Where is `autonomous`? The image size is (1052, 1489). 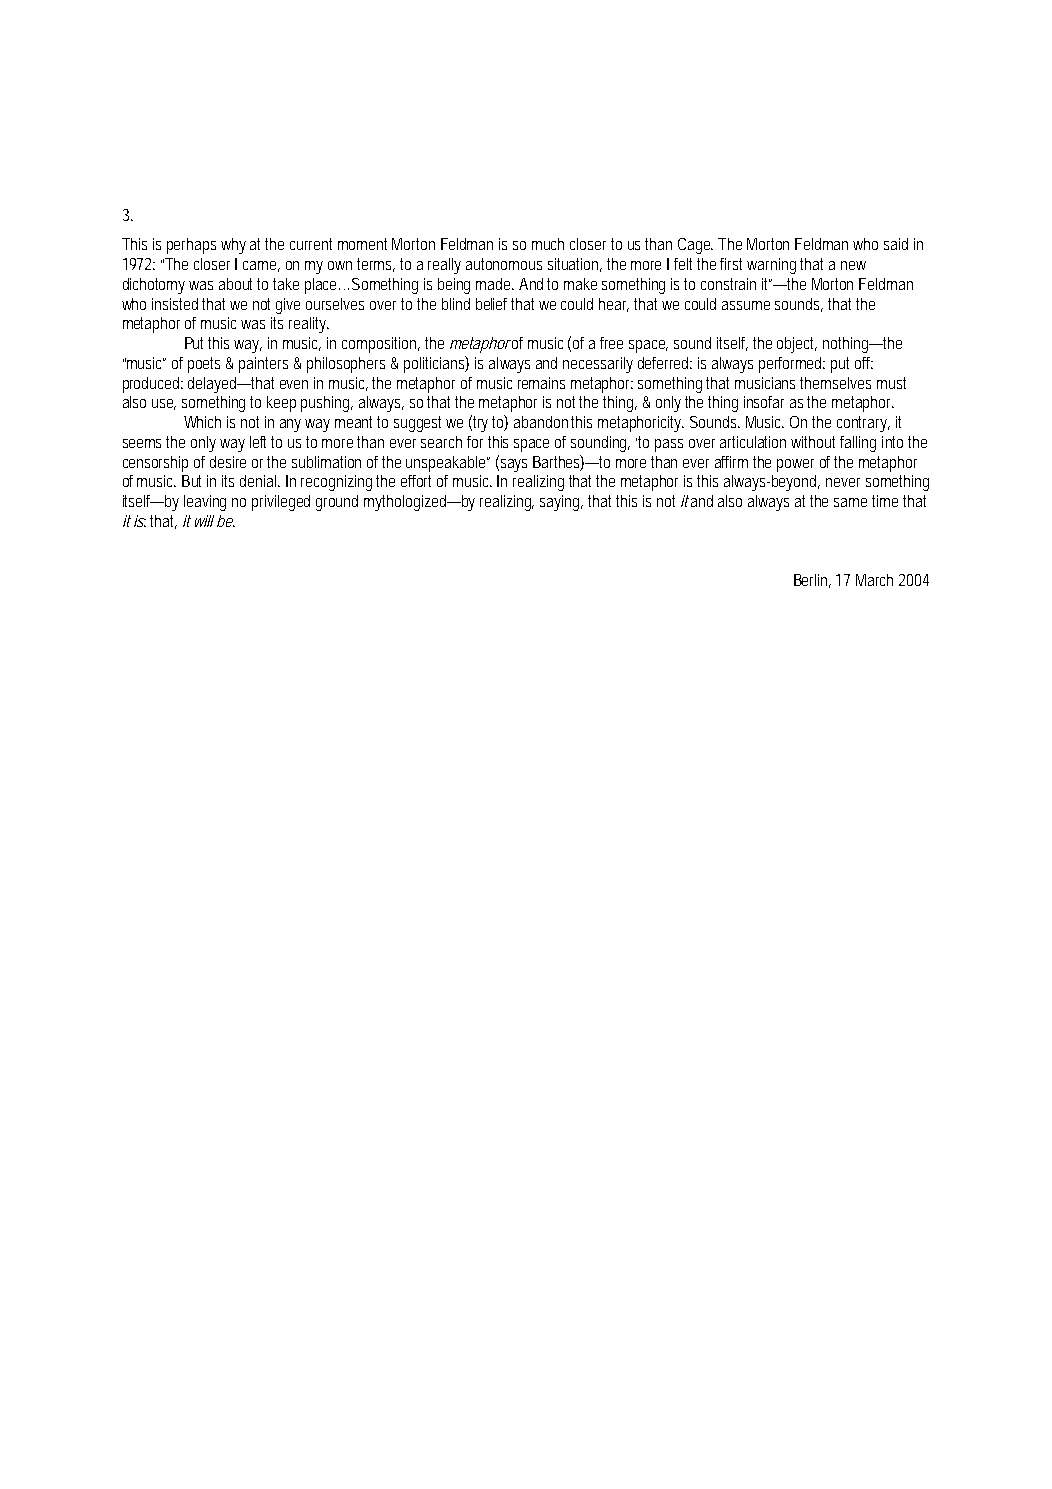 autonomous is located at coordinates (504, 264).
